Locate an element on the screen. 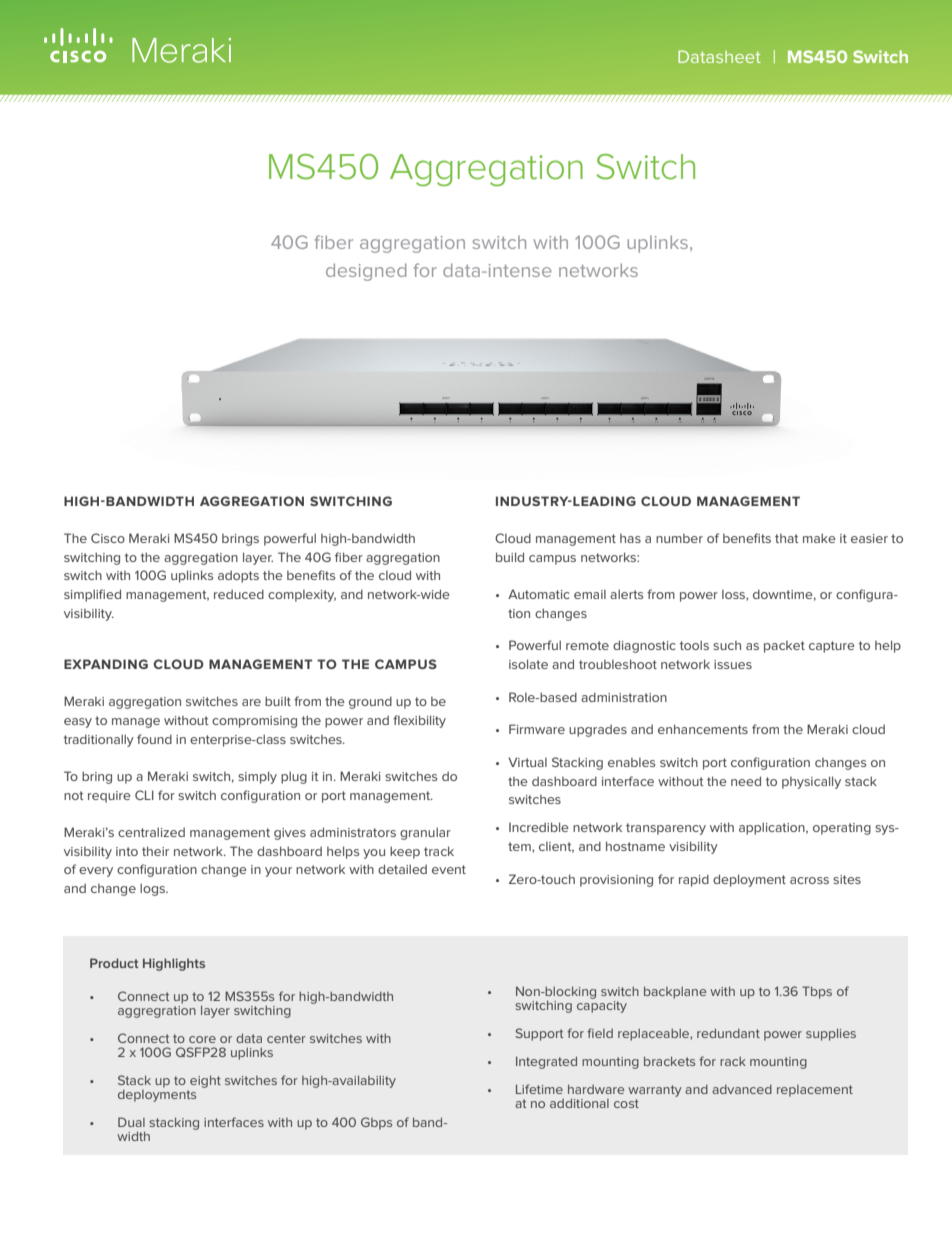 The width and height of the screenshot is (952, 1233). flexibility is located at coordinates (419, 721).
